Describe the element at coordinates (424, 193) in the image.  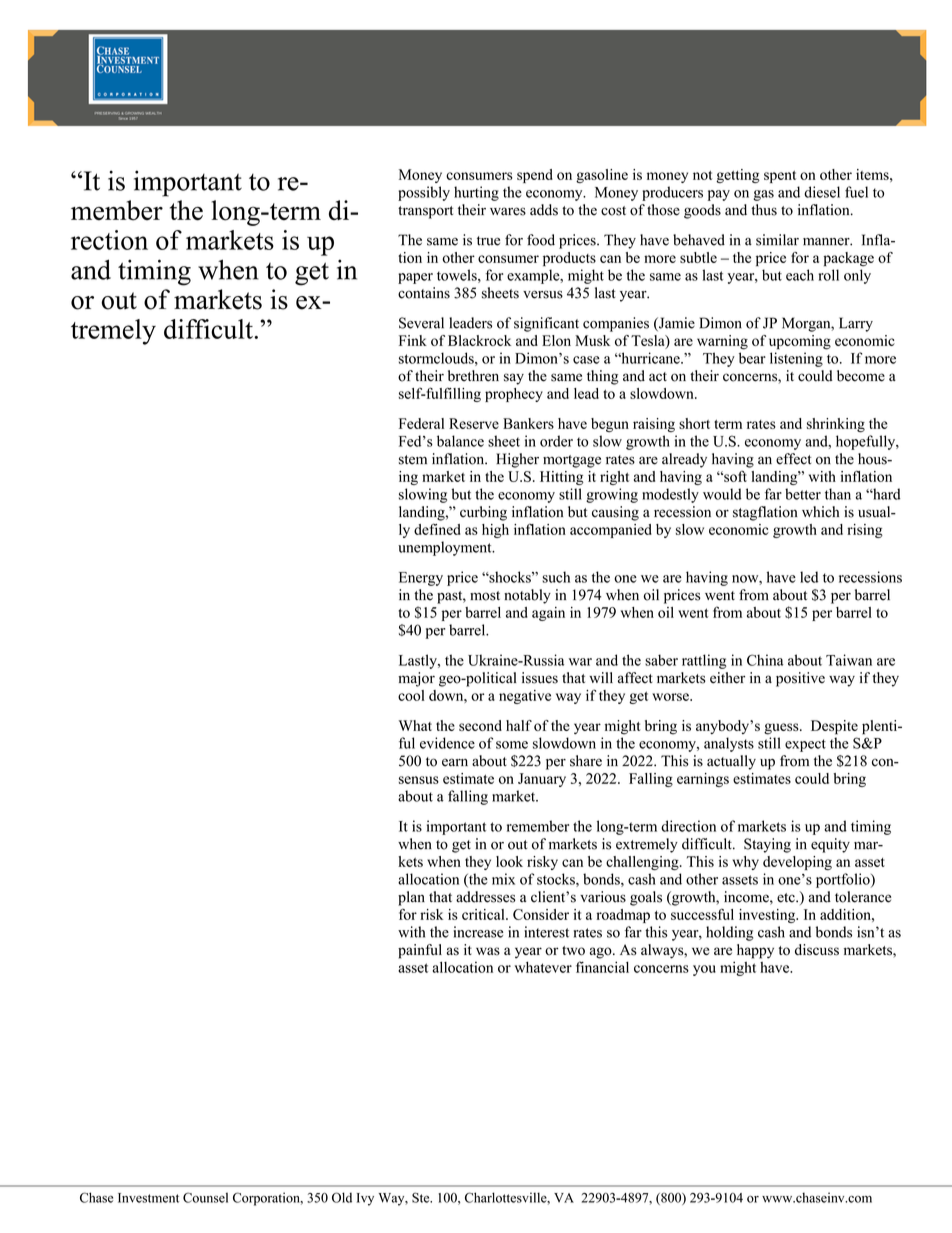
I see `possibly` at that location.
